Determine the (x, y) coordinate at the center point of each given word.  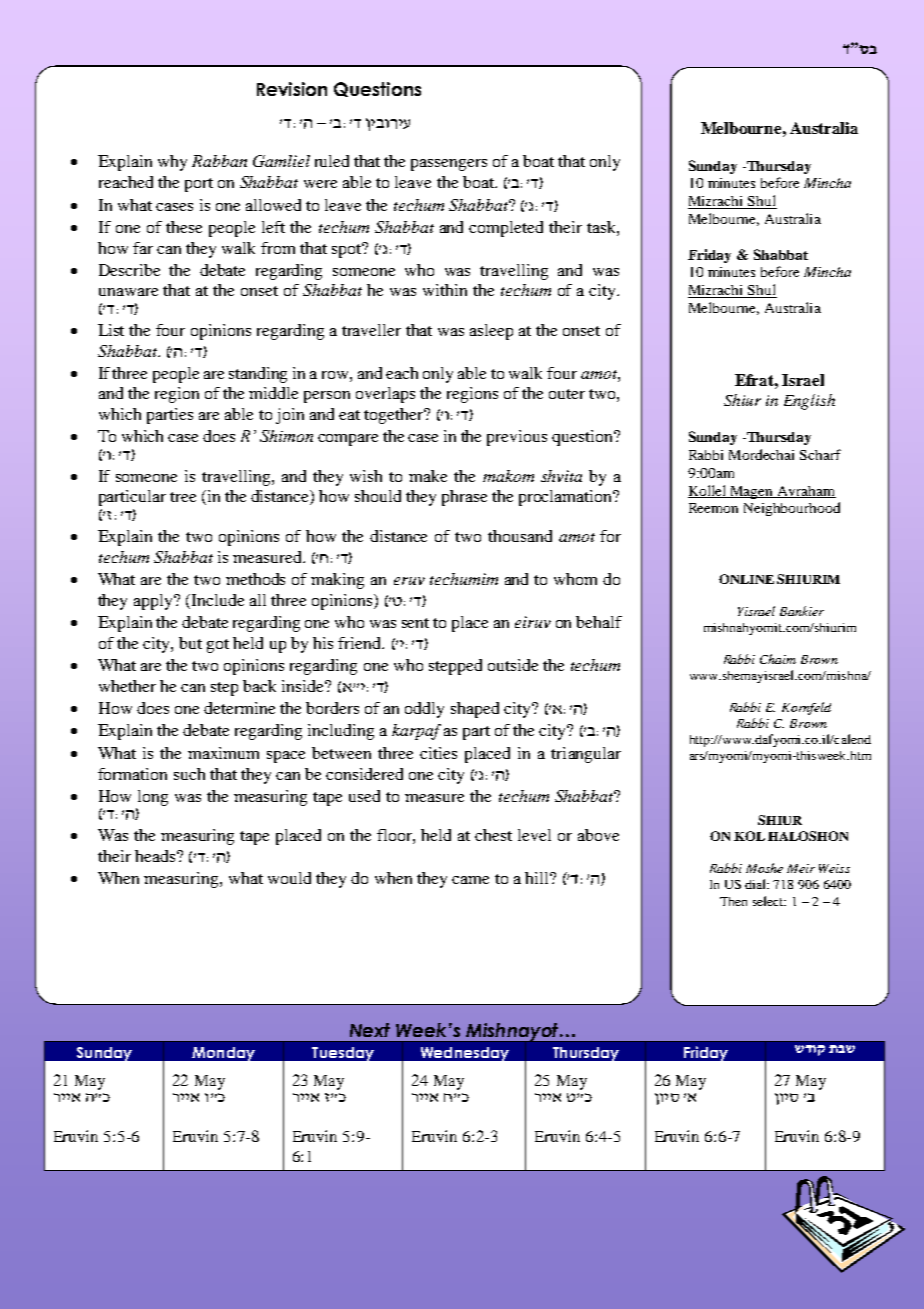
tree (183, 497)
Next (370, 1030)
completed (506, 229)
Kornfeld (806, 708)
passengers (449, 165)
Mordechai (761, 454)
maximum (223, 753)
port (199, 185)
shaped (475, 710)
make (428, 476)
